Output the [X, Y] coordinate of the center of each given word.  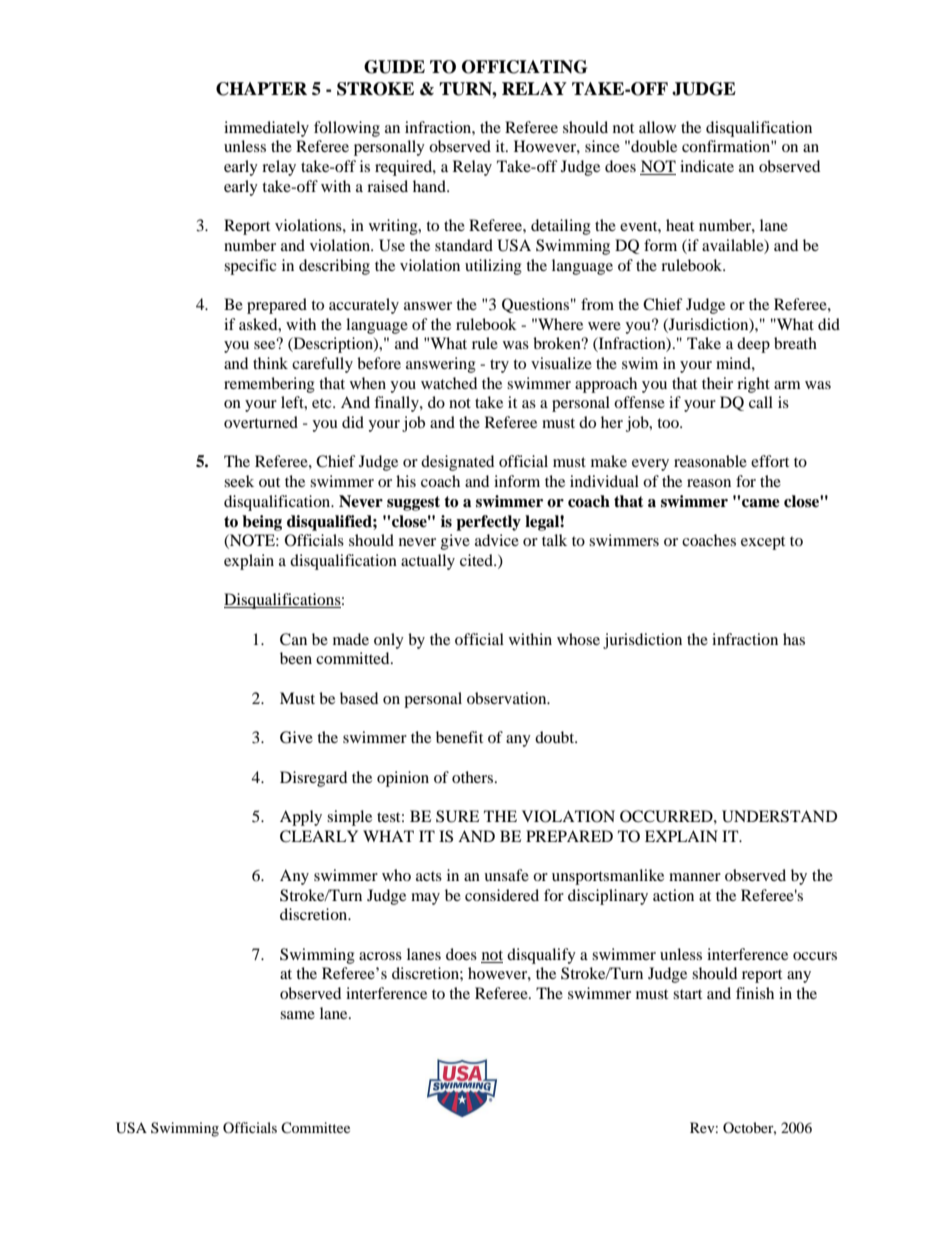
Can [293, 639]
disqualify [541, 956]
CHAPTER [261, 89]
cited [477, 560]
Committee [315, 1128]
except [763, 543]
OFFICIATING [524, 67]
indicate [707, 166]
